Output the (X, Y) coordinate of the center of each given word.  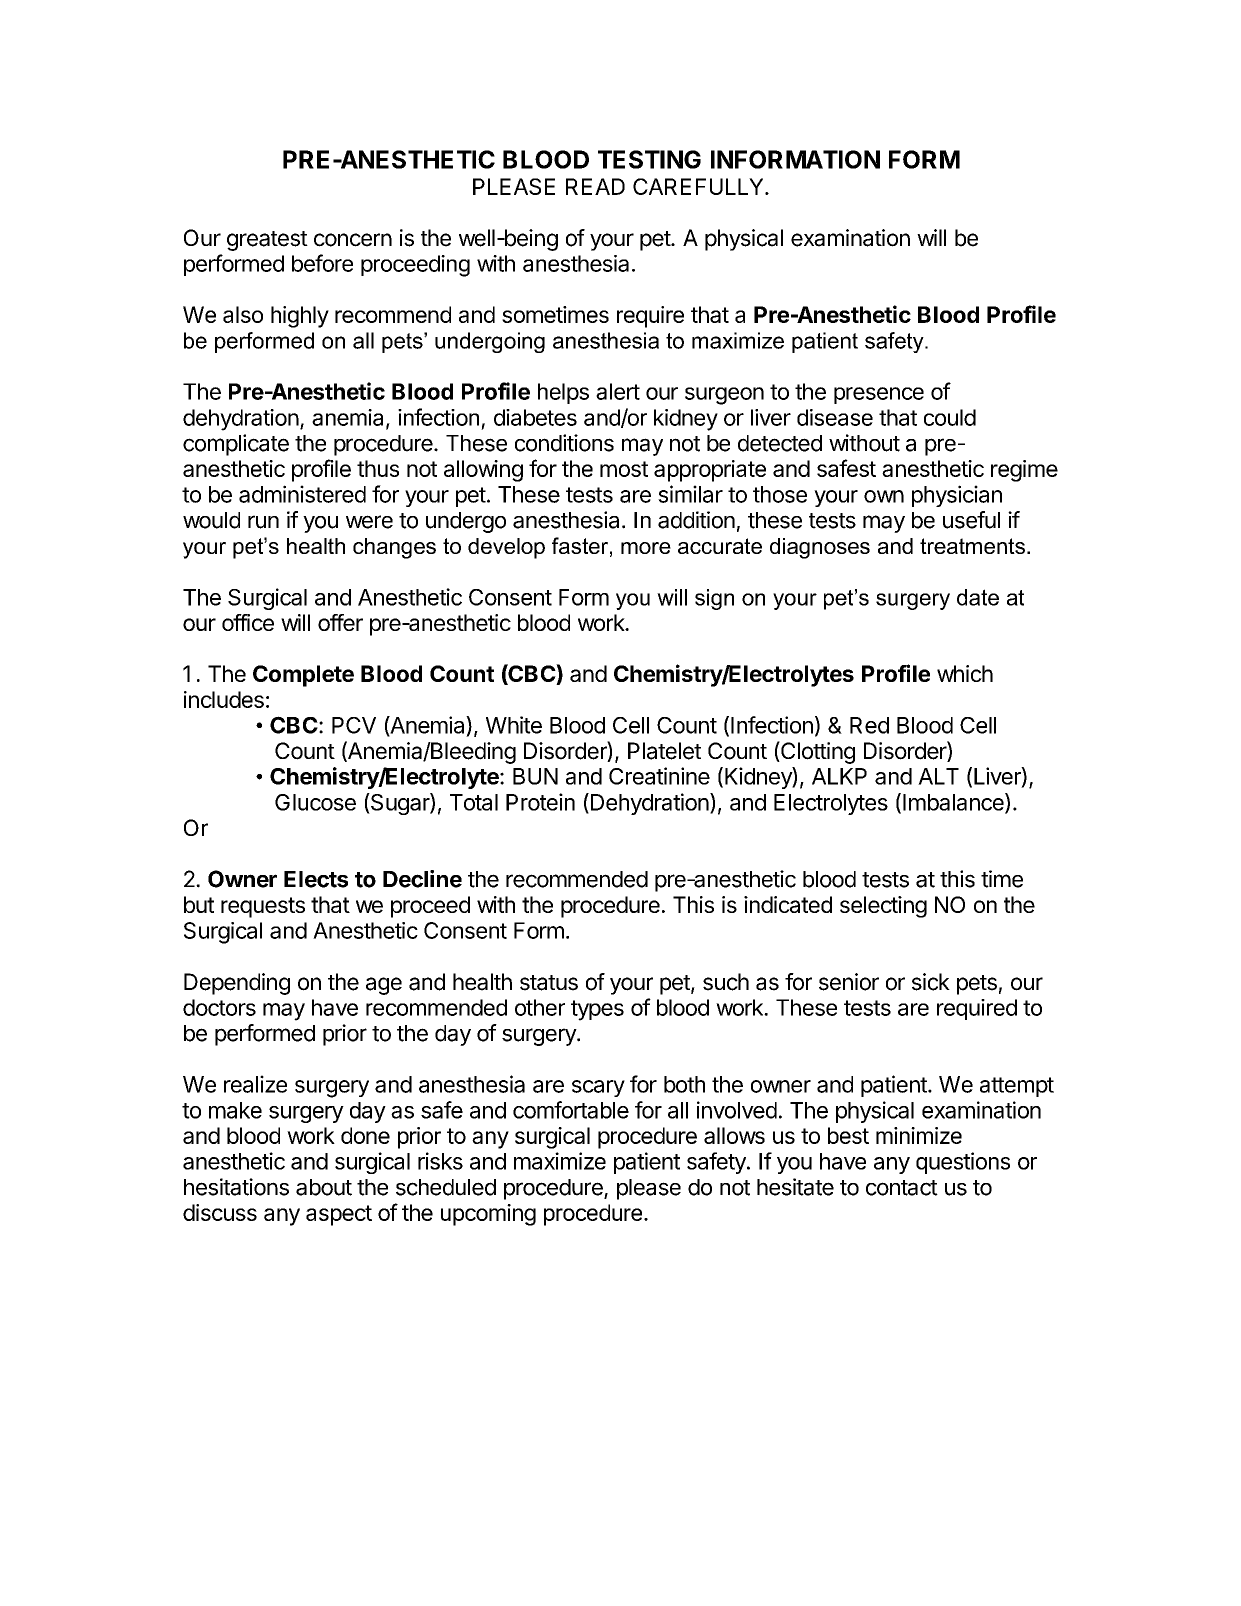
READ (595, 186)
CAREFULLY (699, 186)
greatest (267, 241)
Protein (540, 802)
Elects (316, 879)
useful (971, 520)
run (263, 522)
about (324, 1187)
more (646, 548)
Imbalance (954, 803)
